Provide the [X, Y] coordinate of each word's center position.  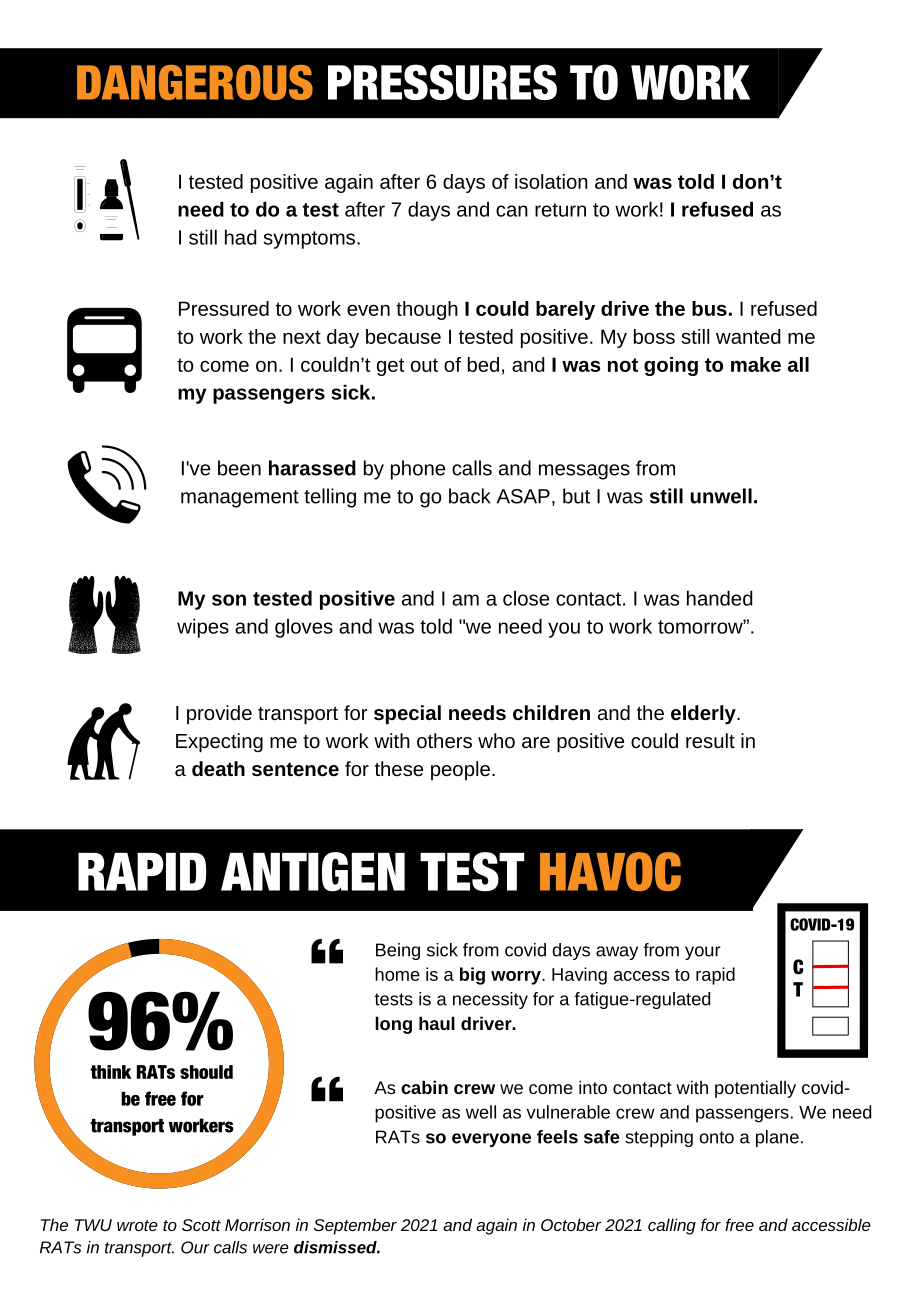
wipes [203, 628]
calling [672, 1226]
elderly [704, 714]
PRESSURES [442, 82]
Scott [201, 1225]
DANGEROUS [195, 82]
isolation [551, 181]
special [407, 715]
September [355, 1226]
